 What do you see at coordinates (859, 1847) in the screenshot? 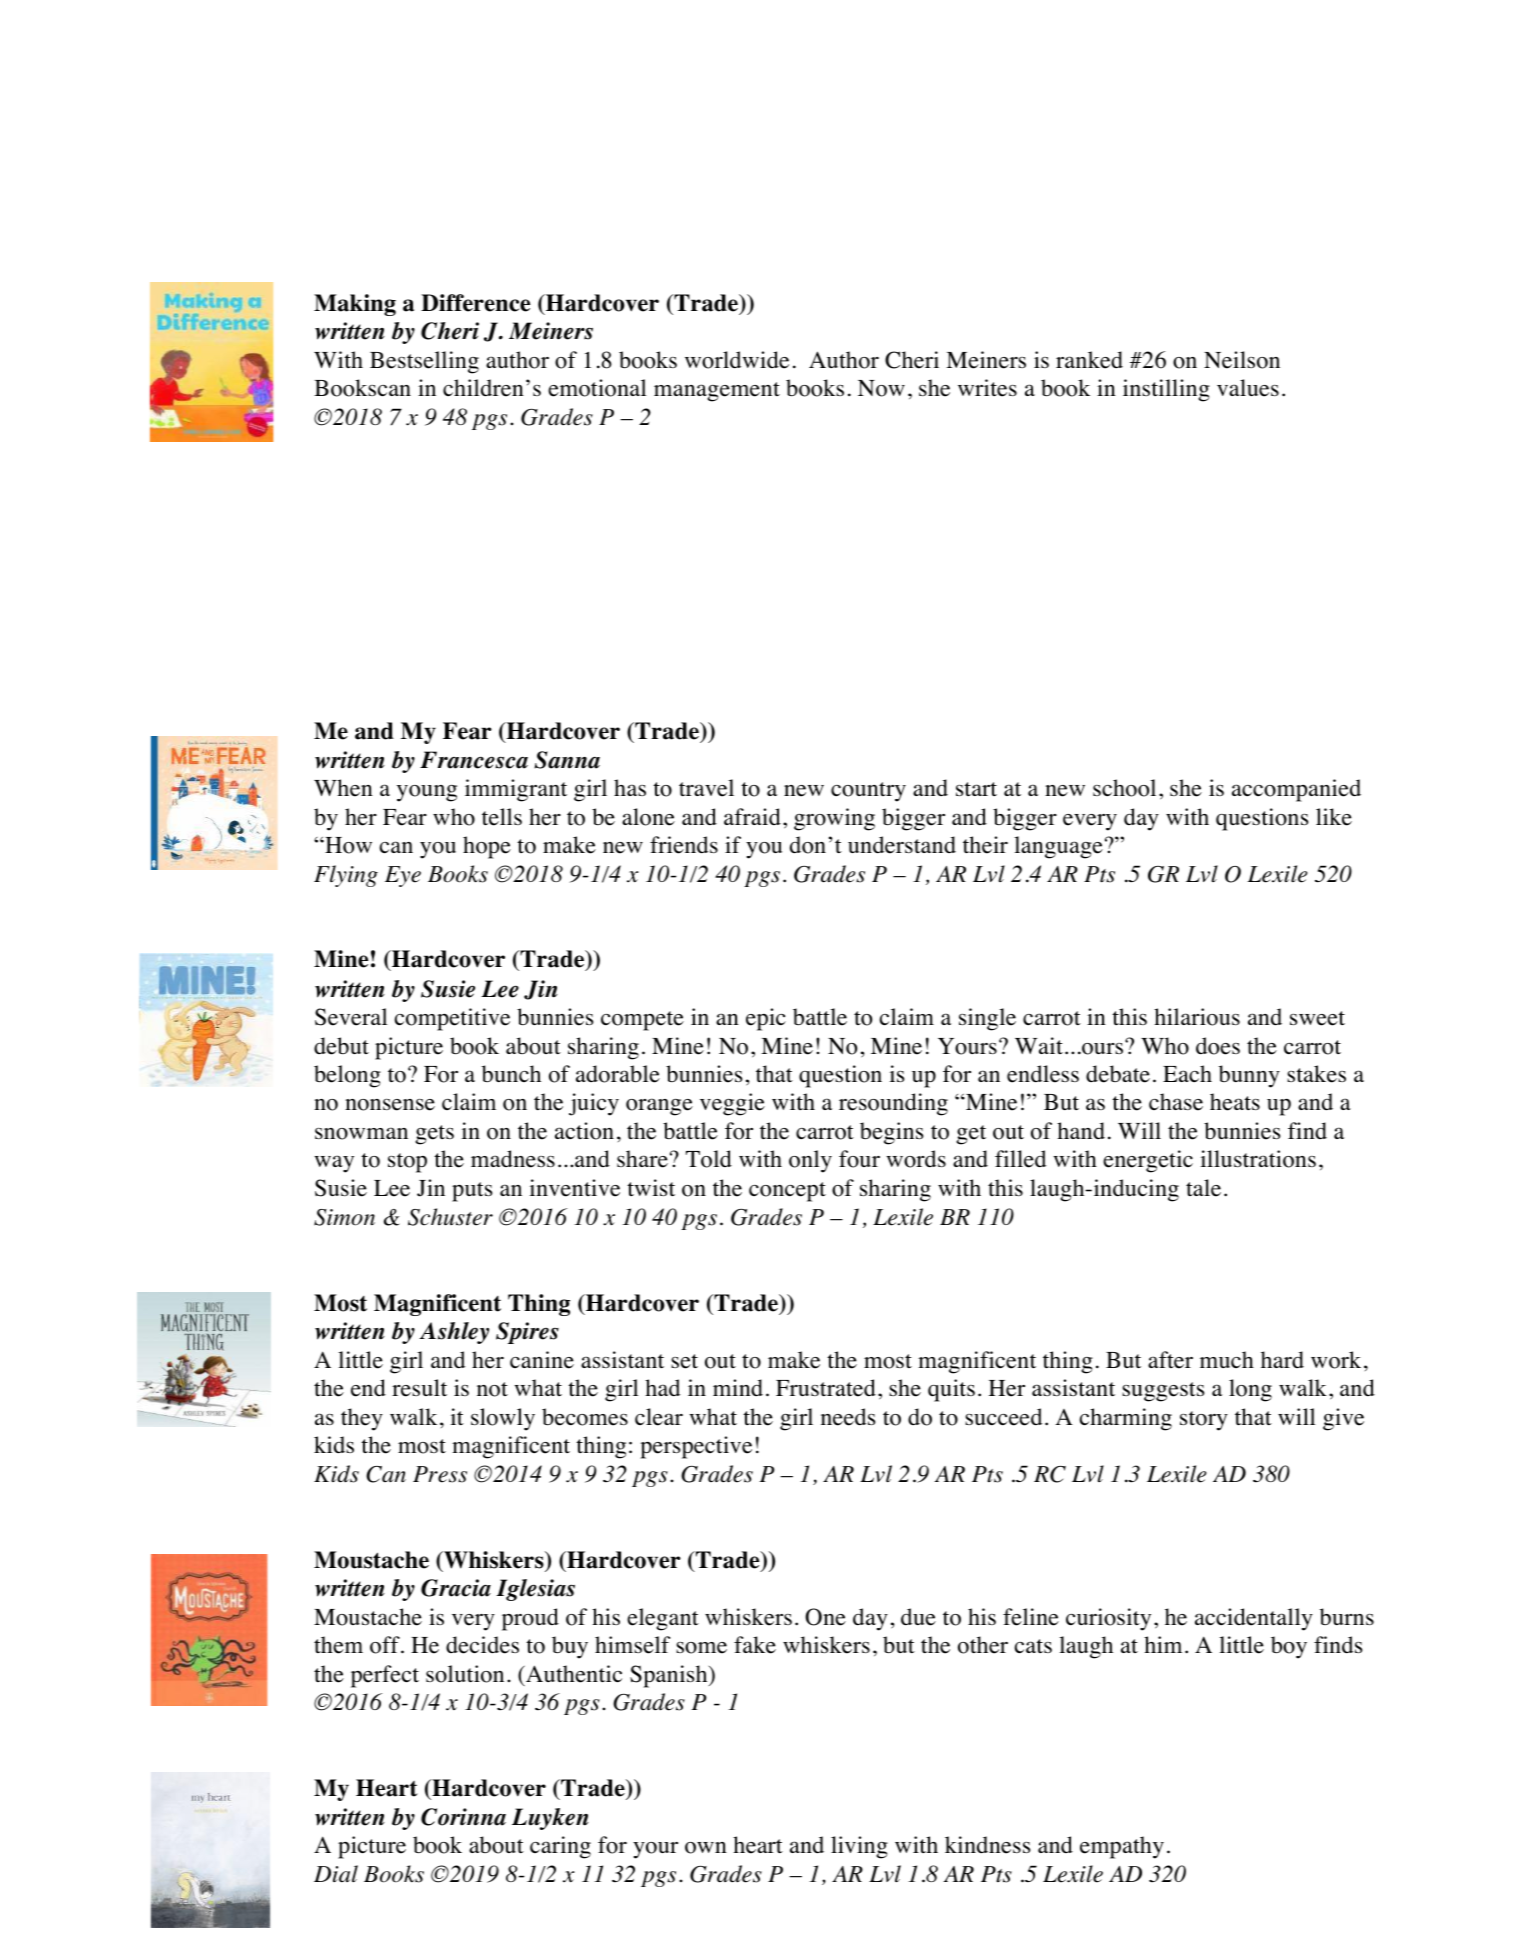
I see `living` at bounding box center [859, 1847].
